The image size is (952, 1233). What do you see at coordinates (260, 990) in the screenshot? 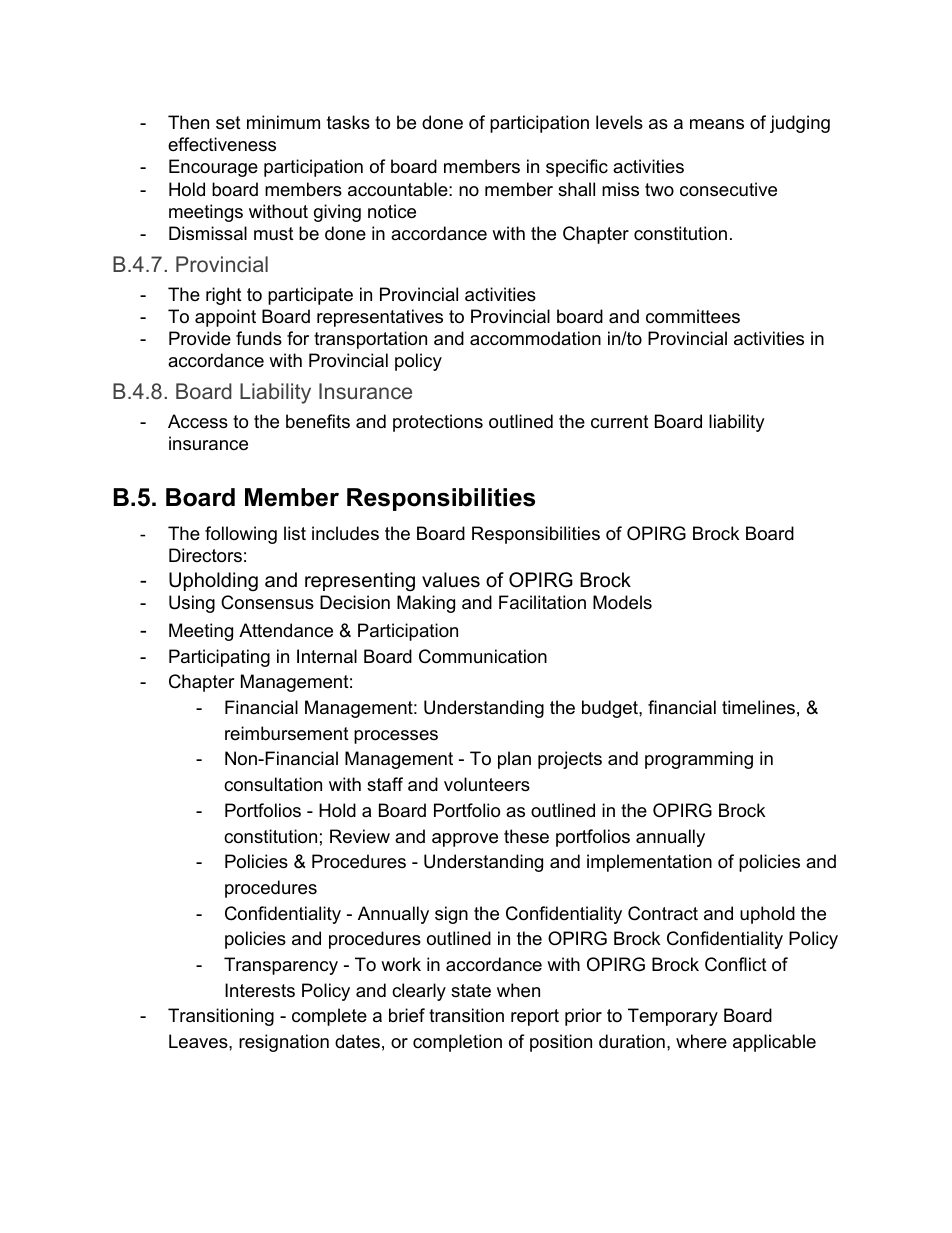
I see `Interests` at bounding box center [260, 990].
